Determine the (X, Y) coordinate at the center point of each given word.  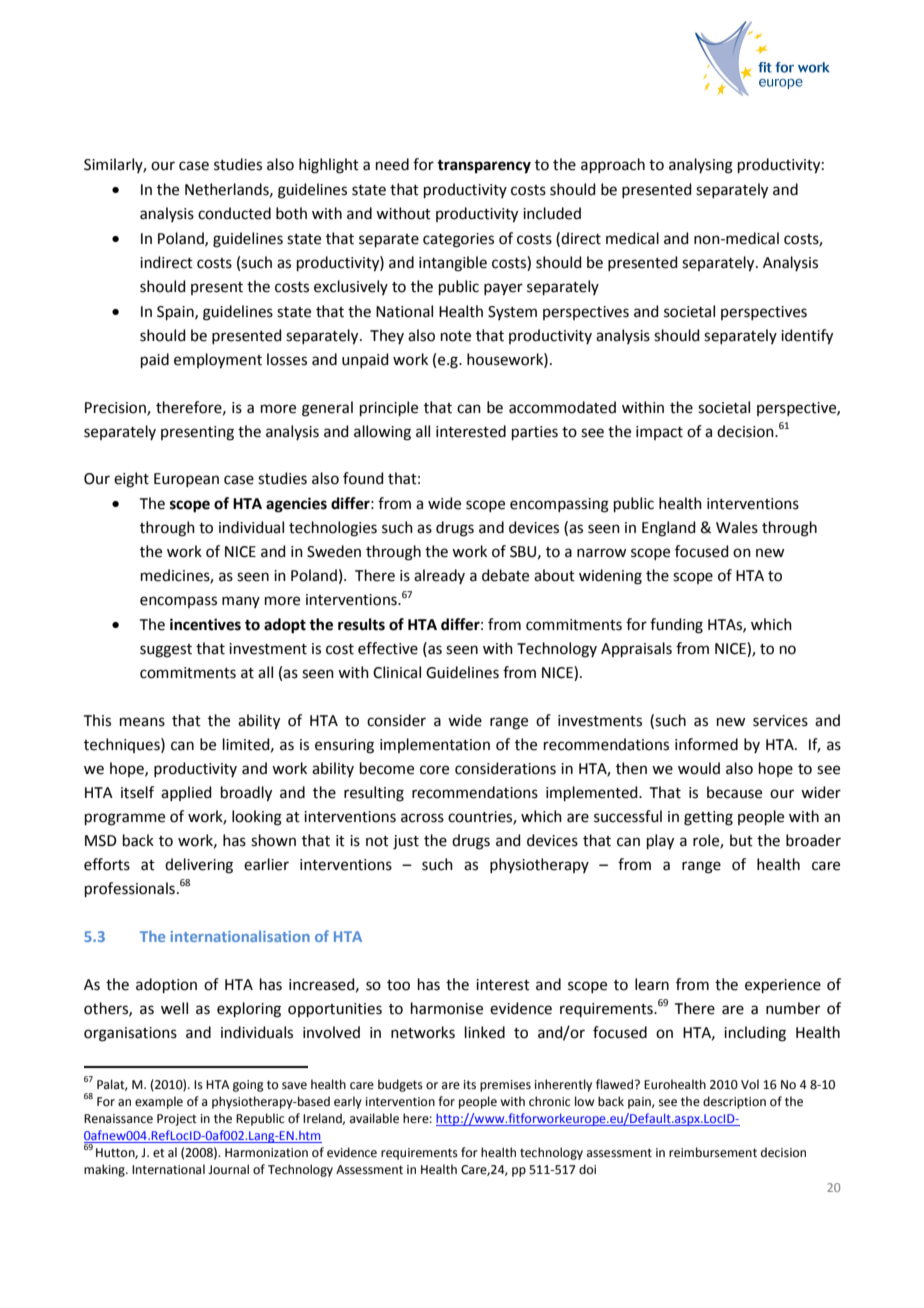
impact (659, 433)
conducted (234, 213)
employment (218, 361)
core (434, 770)
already (439, 576)
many (241, 602)
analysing (701, 166)
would (699, 768)
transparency (484, 167)
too (398, 985)
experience (783, 986)
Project (177, 1120)
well (174, 1008)
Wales (737, 527)
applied (186, 793)
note (456, 336)
